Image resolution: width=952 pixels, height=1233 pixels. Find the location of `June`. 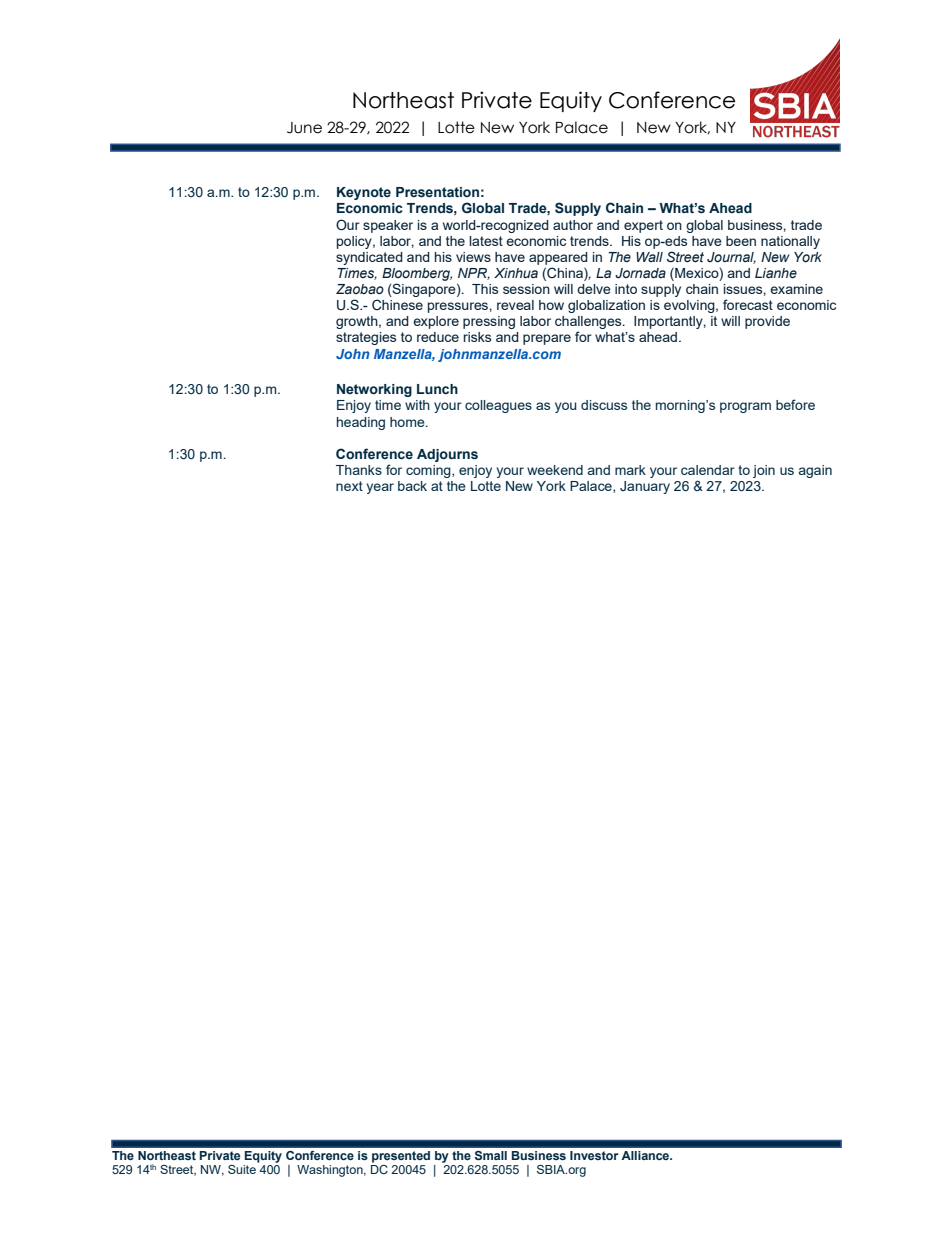

June is located at coordinates (304, 128).
